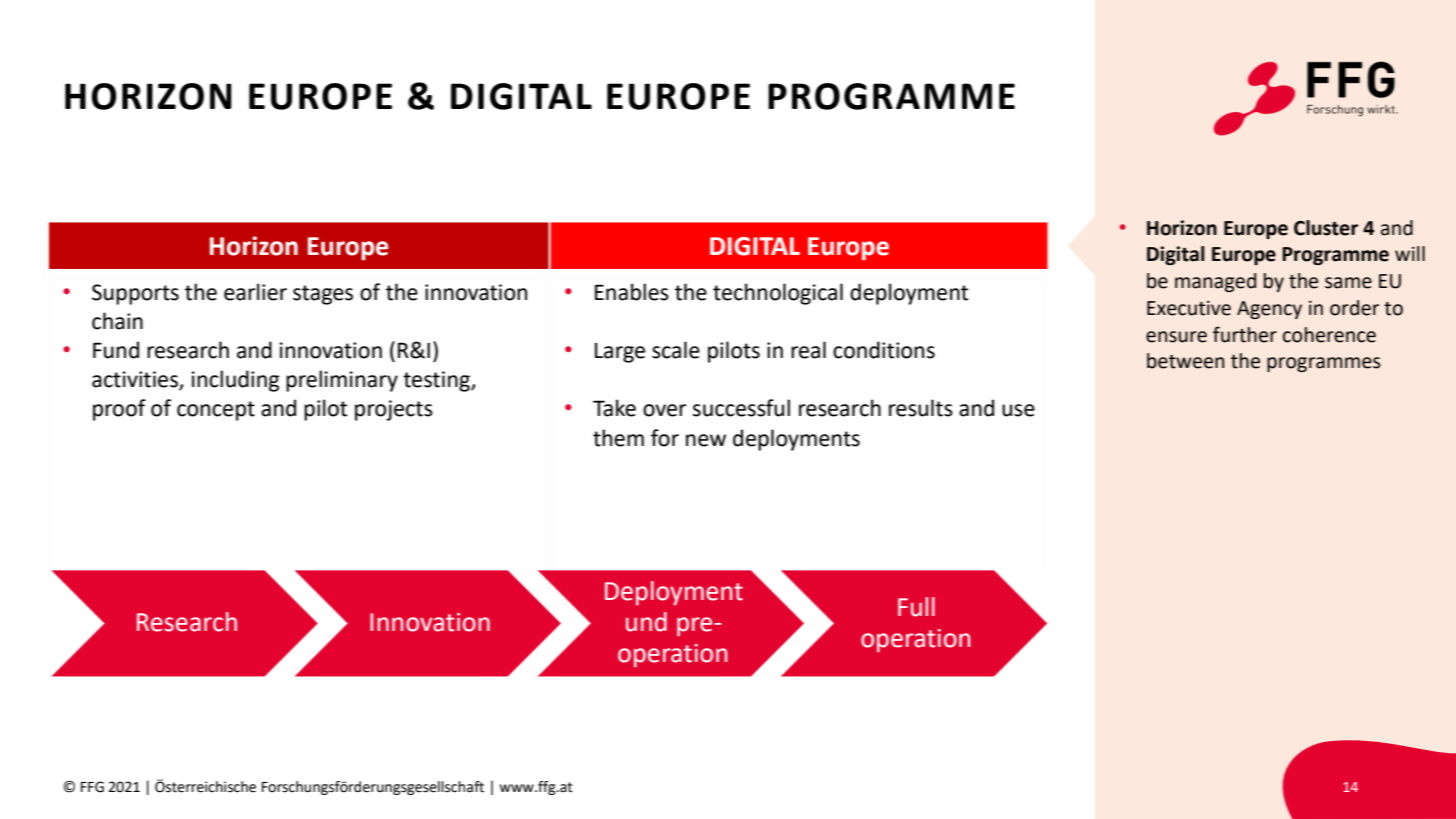  Describe the element at coordinates (1018, 410) in the page. I see `use` at that location.
